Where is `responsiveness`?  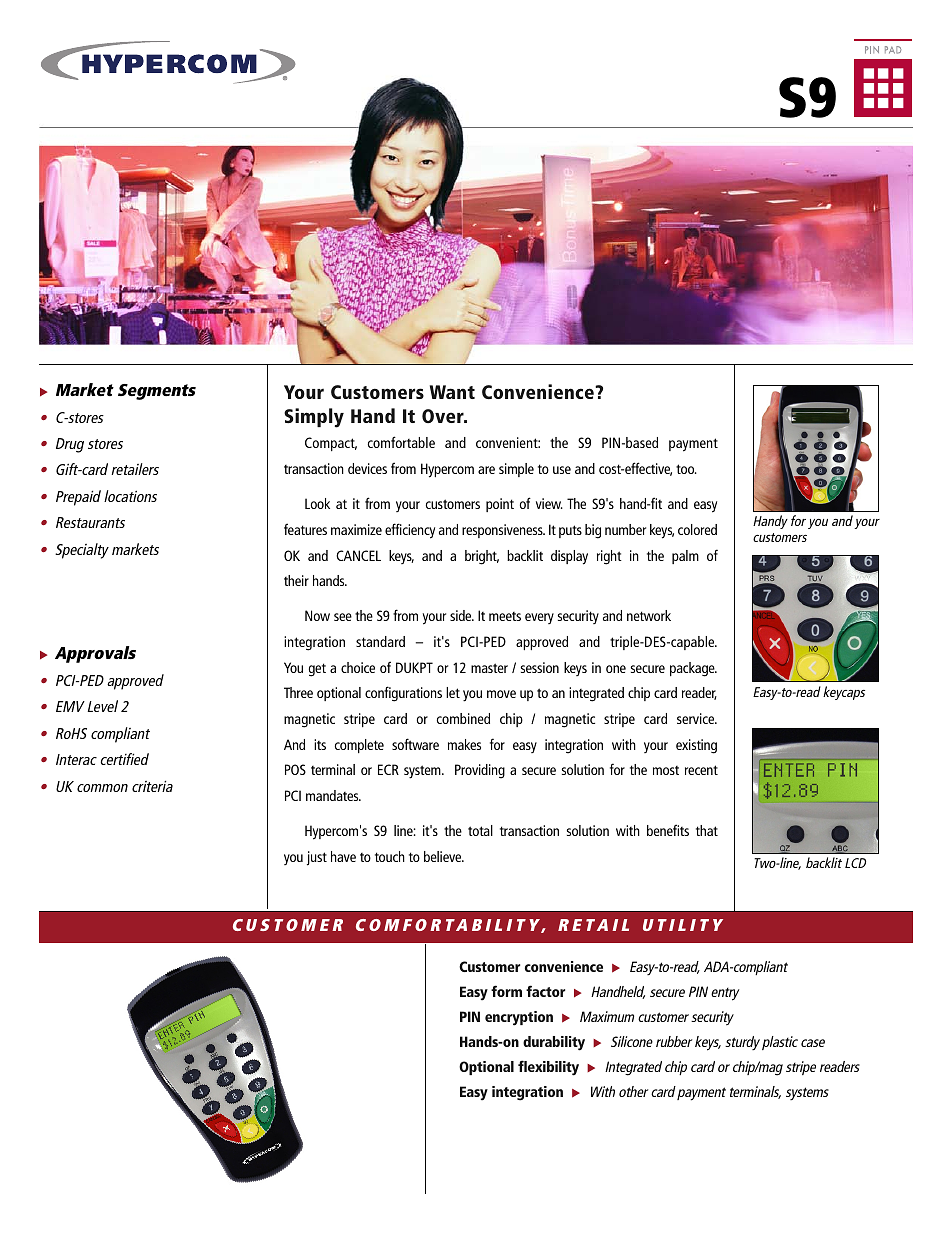 responsiveness is located at coordinates (503, 531).
